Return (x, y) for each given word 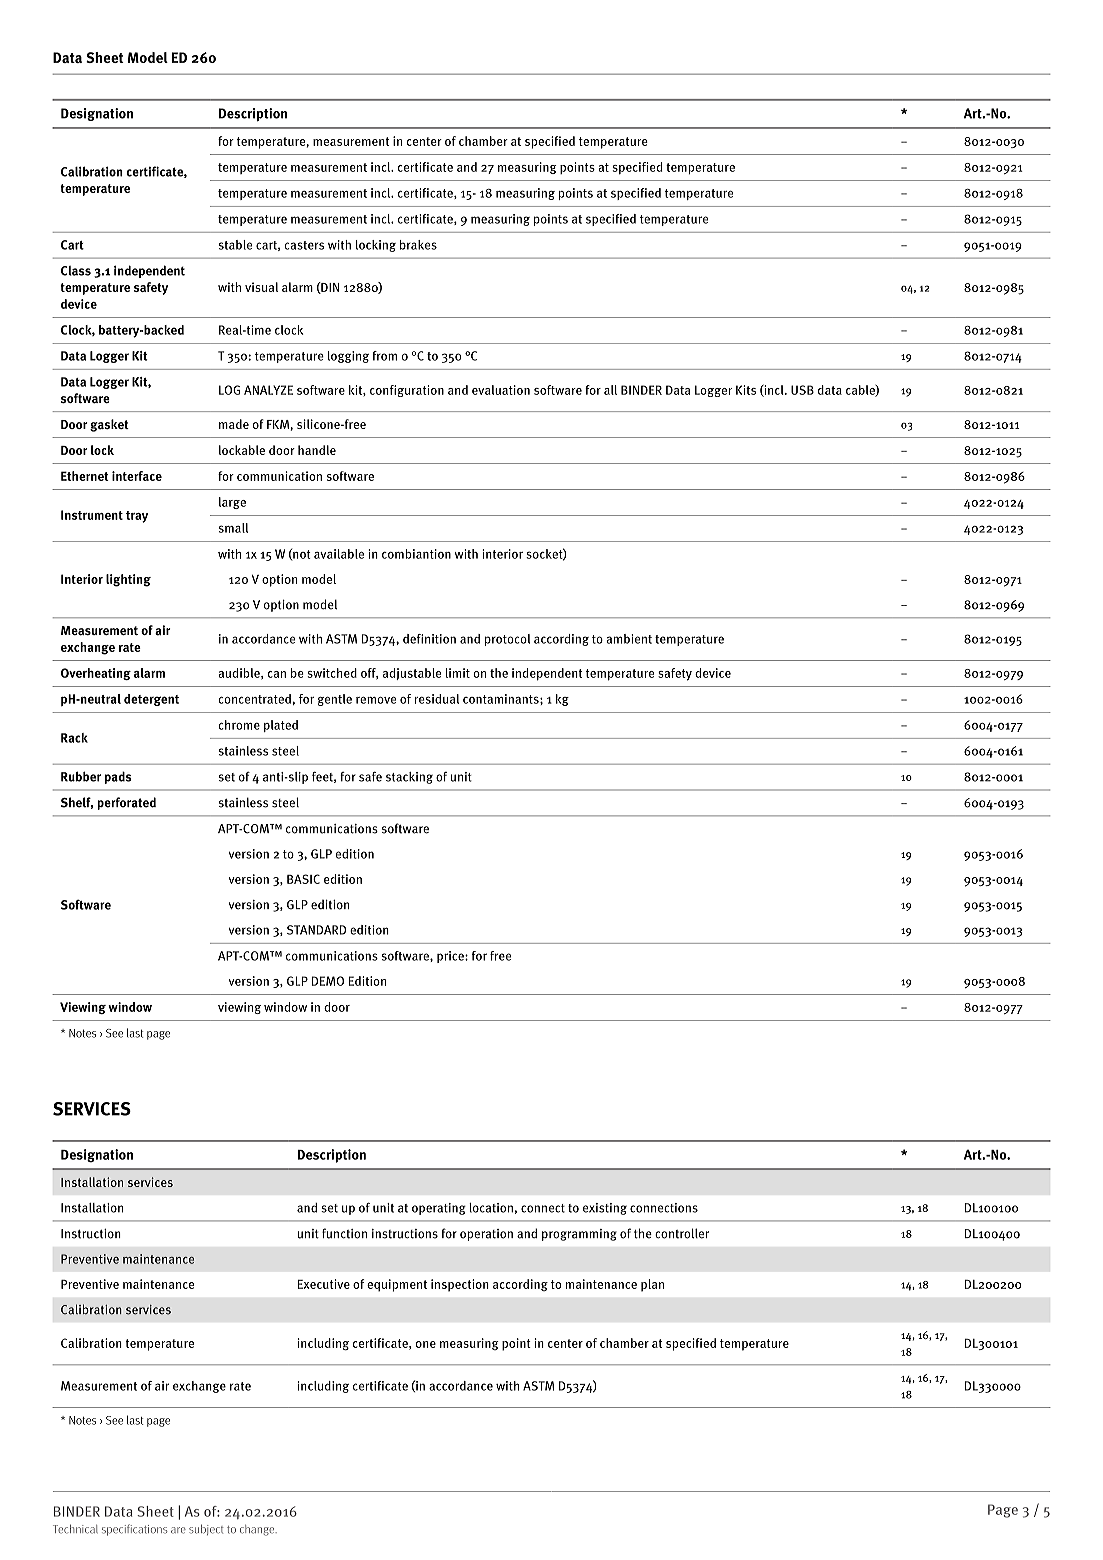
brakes (418, 245)
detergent (151, 700)
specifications (134, 1530)
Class (76, 271)
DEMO (328, 981)
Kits (746, 390)
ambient (629, 639)
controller (682, 1233)
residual (436, 699)
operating (439, 1209)
